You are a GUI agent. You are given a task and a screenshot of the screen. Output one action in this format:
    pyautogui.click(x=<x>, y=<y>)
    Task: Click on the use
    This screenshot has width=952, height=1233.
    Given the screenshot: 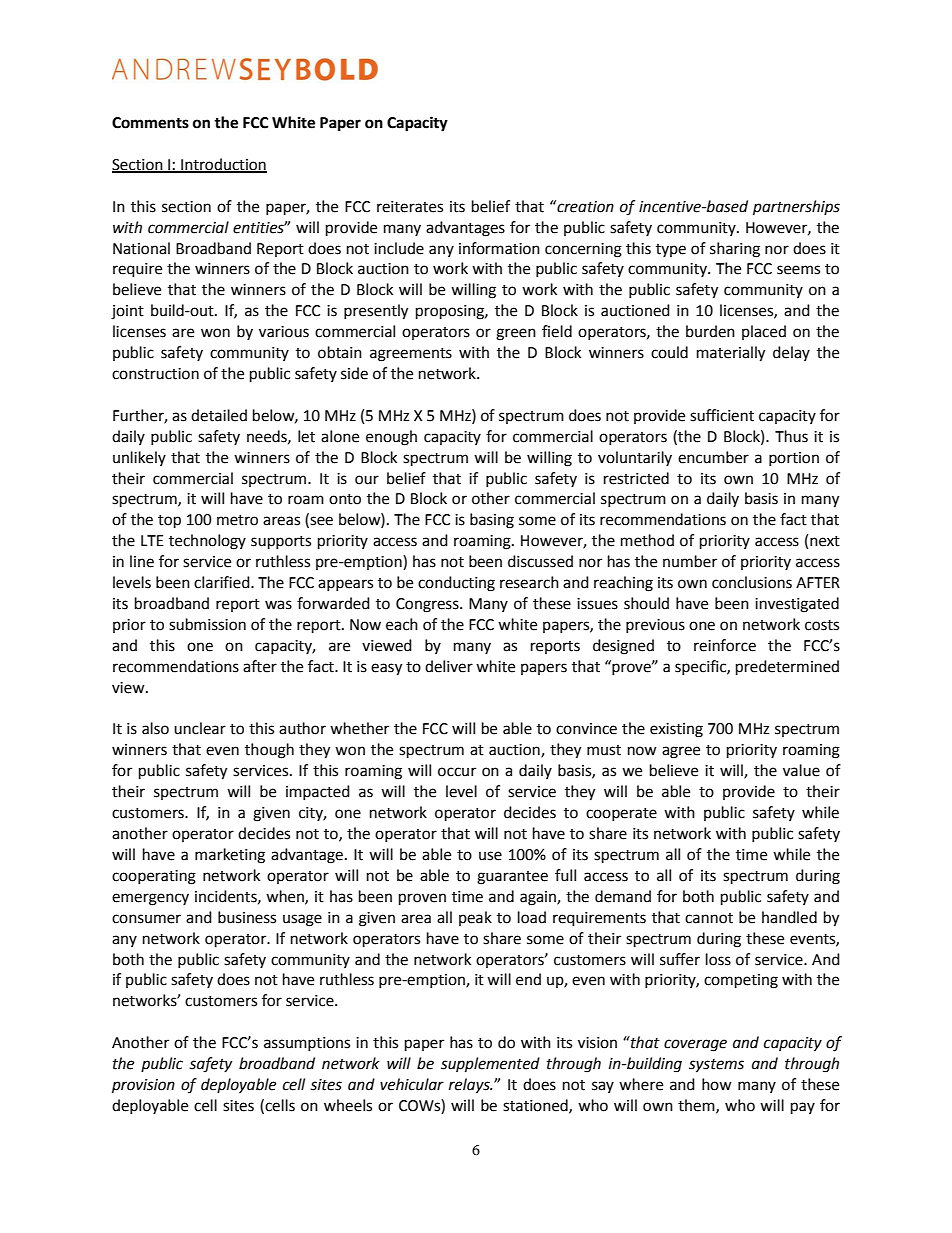 What is the action you would take?
    pyautogui.click(x=490, y=856)
